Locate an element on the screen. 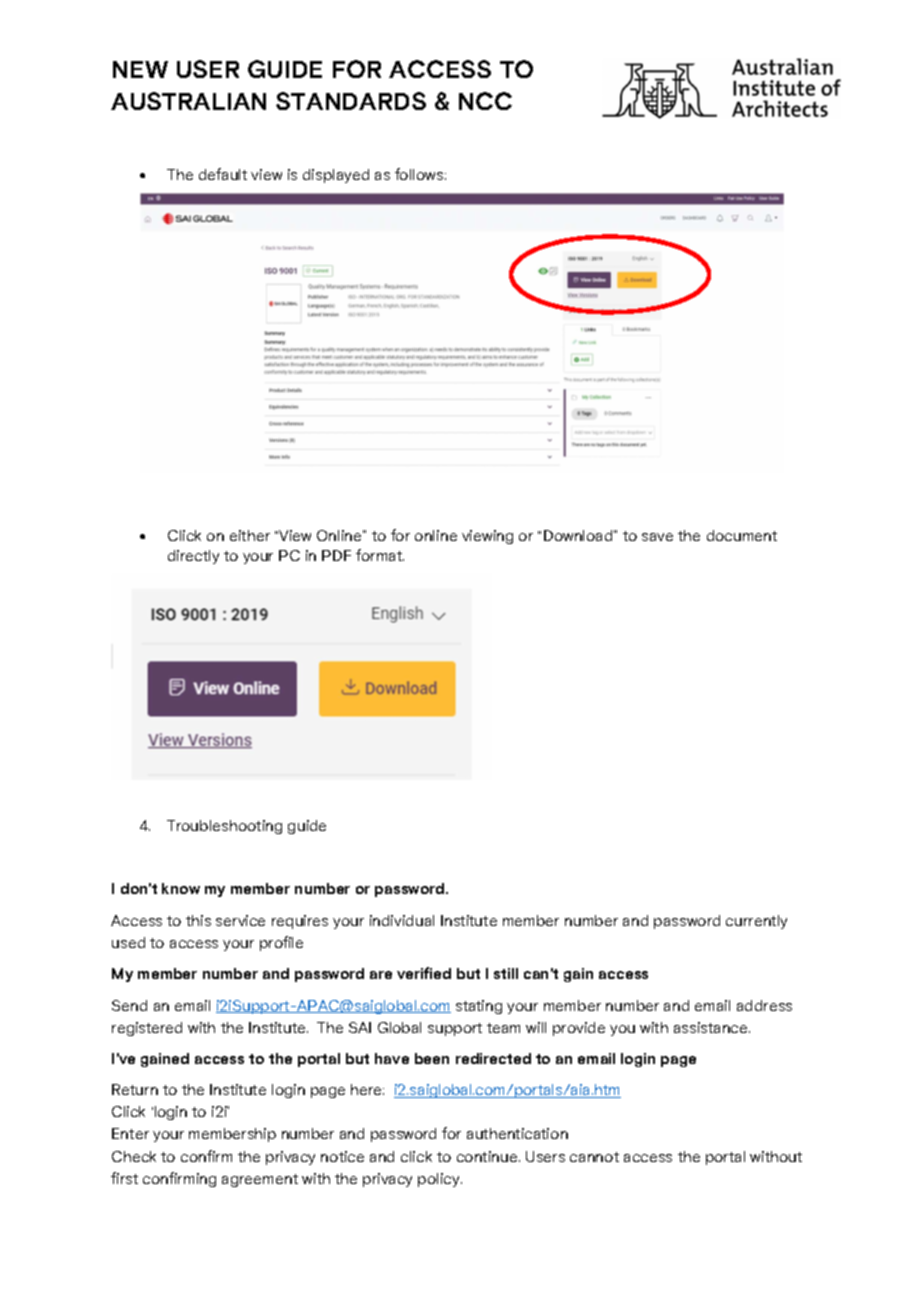 The width and height of the screenshot is (924, 1308). Check is located at coordinates (134, 1156).
